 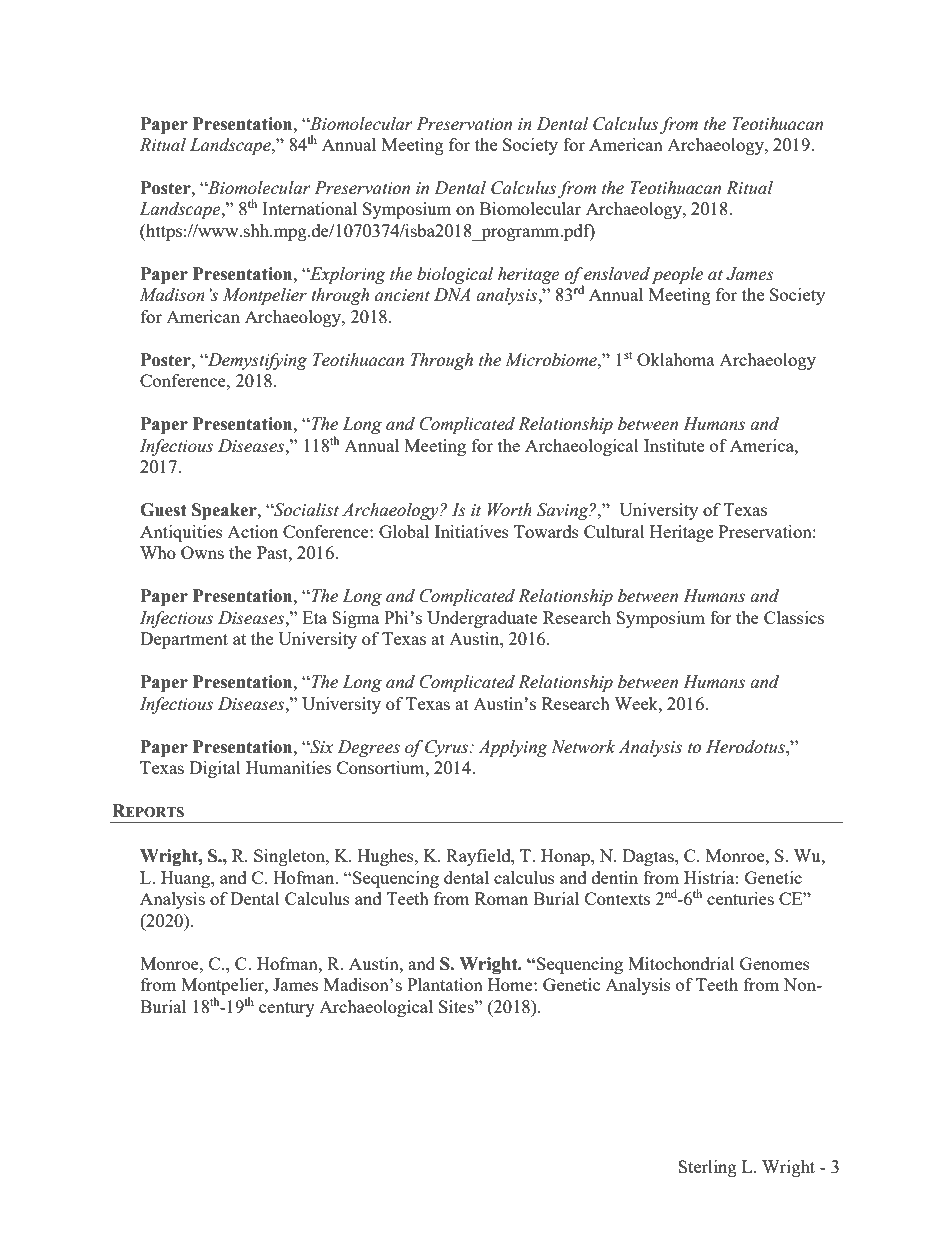 I want to click on people, so click(x=677, y=275).
